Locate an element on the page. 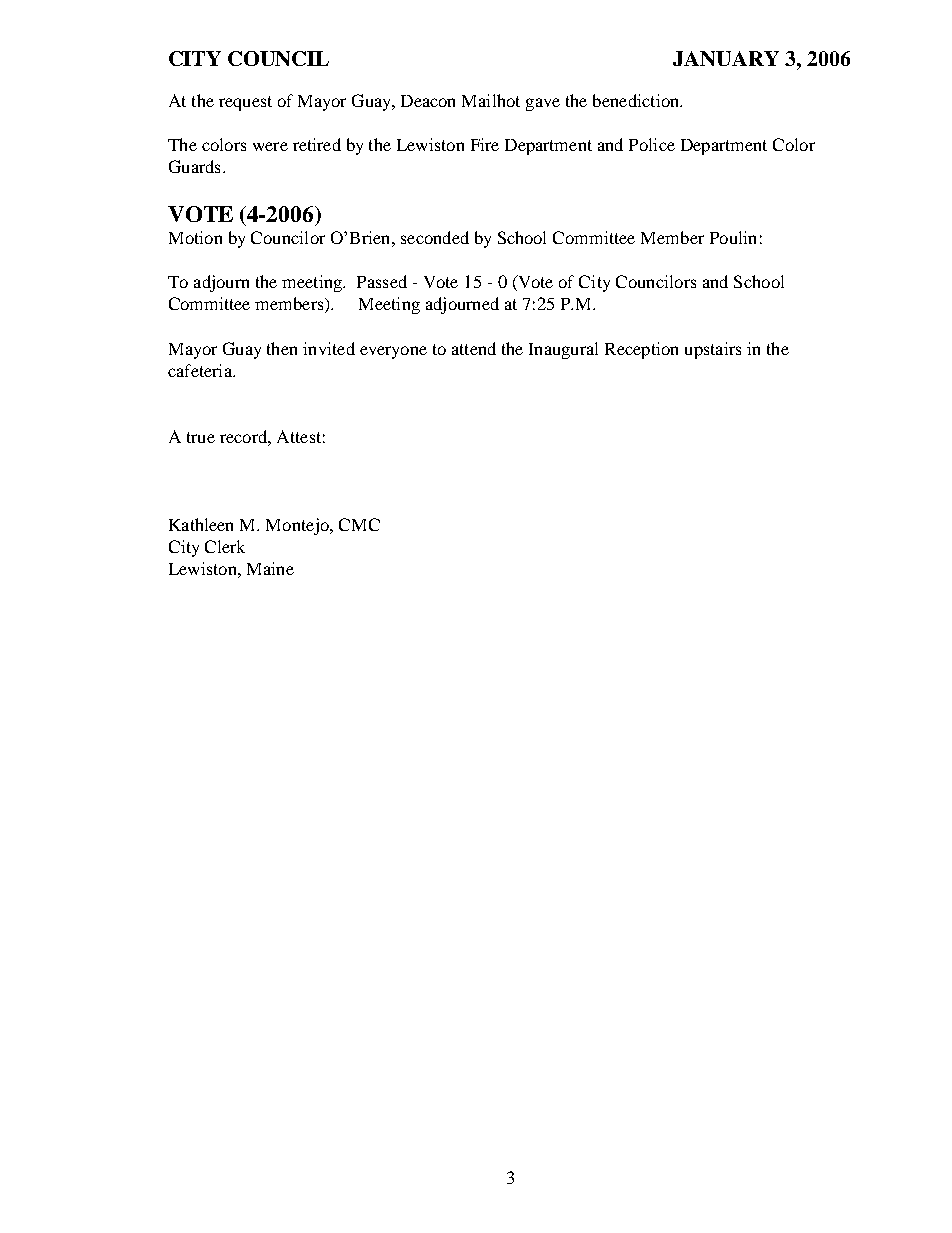  Deacon is located at coordinates (428, 101).
